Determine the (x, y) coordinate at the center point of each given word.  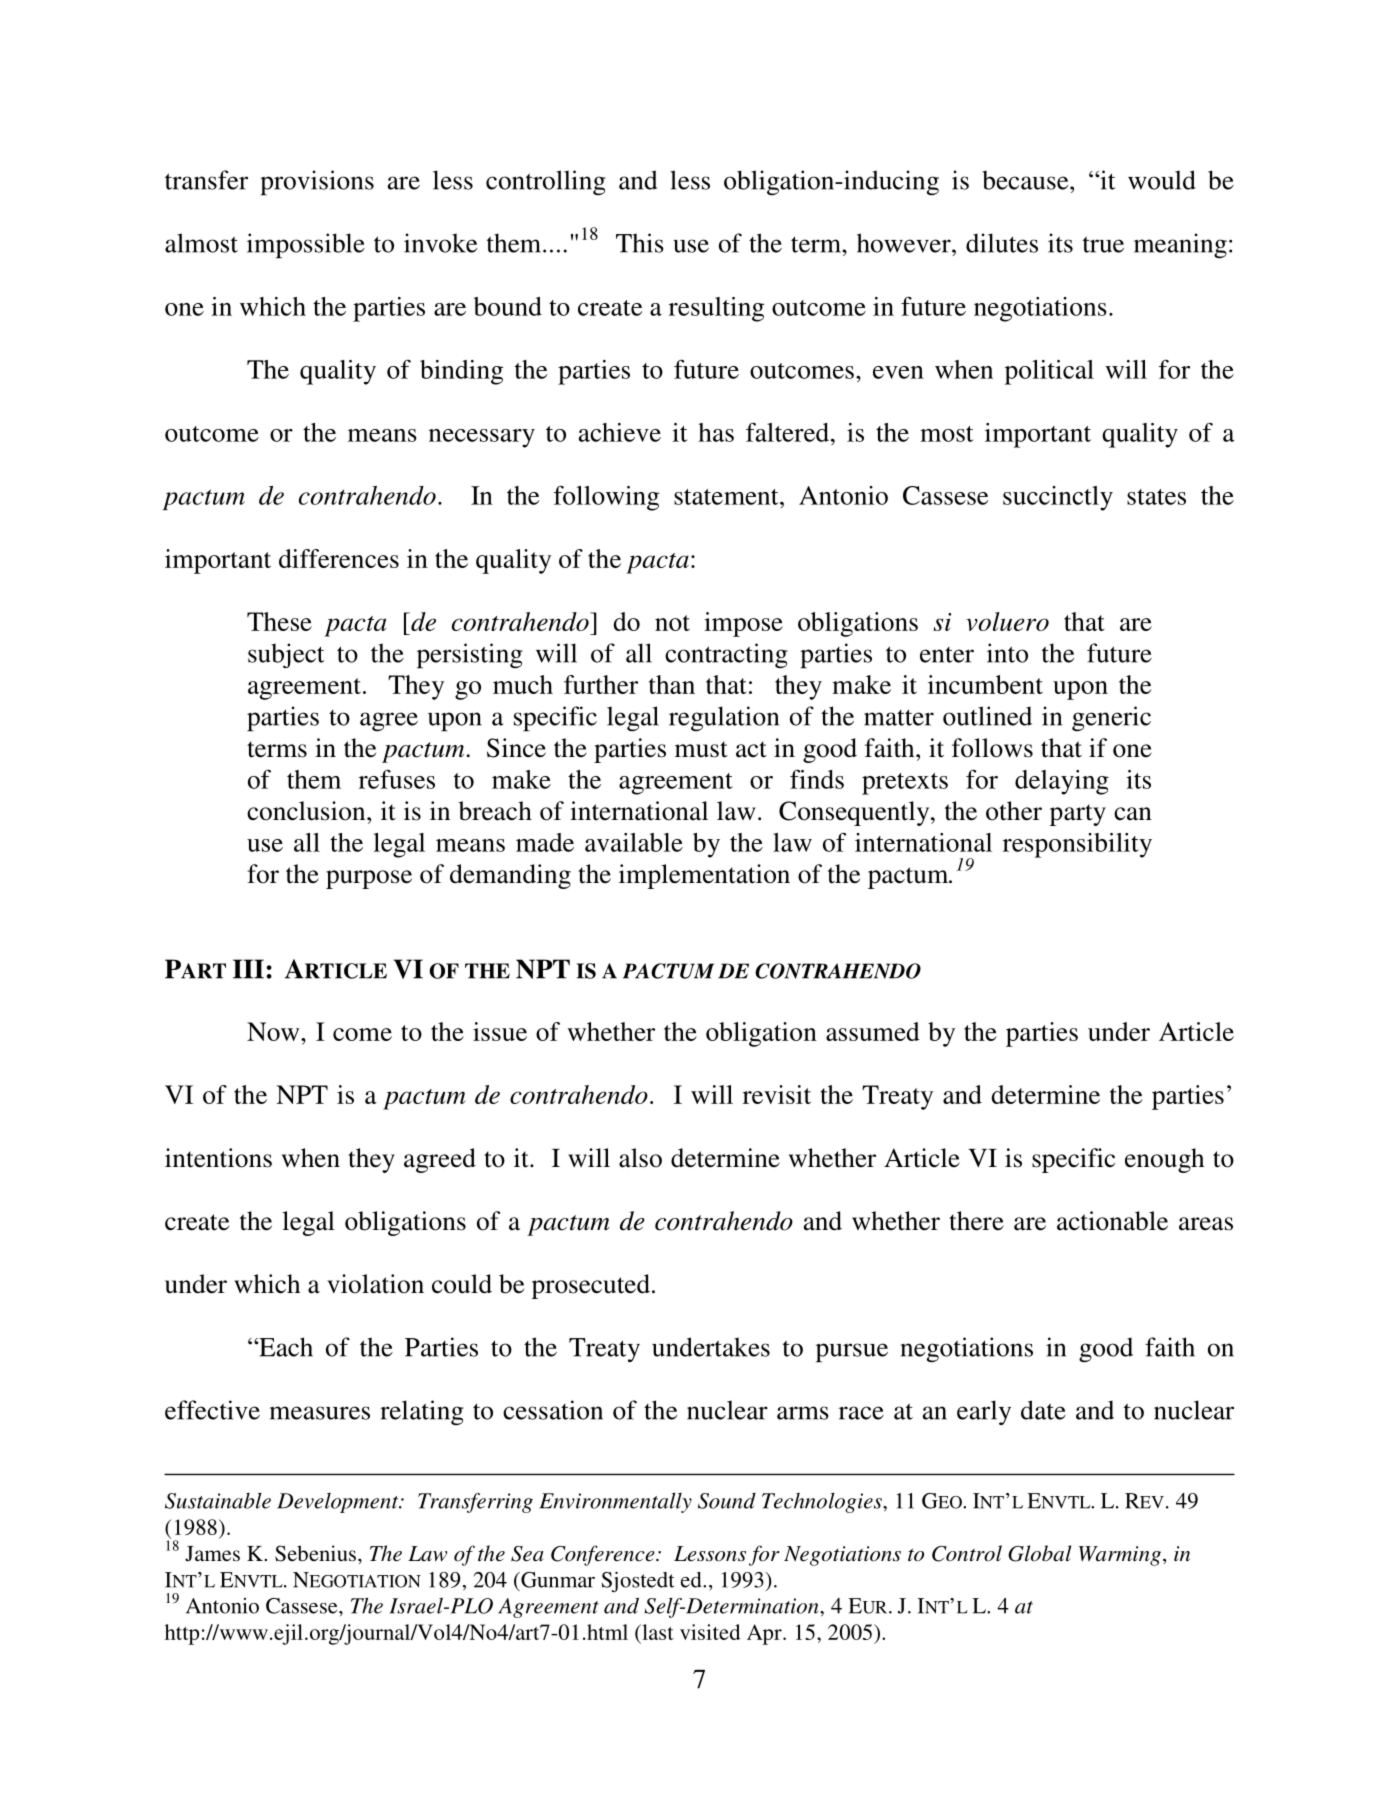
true (1103, 244)
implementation (704, 876)
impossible (306, 246)
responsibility (1077, 845)
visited (710, 1632)
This (640, 243)
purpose (369, 879)
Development (339, 1503)
